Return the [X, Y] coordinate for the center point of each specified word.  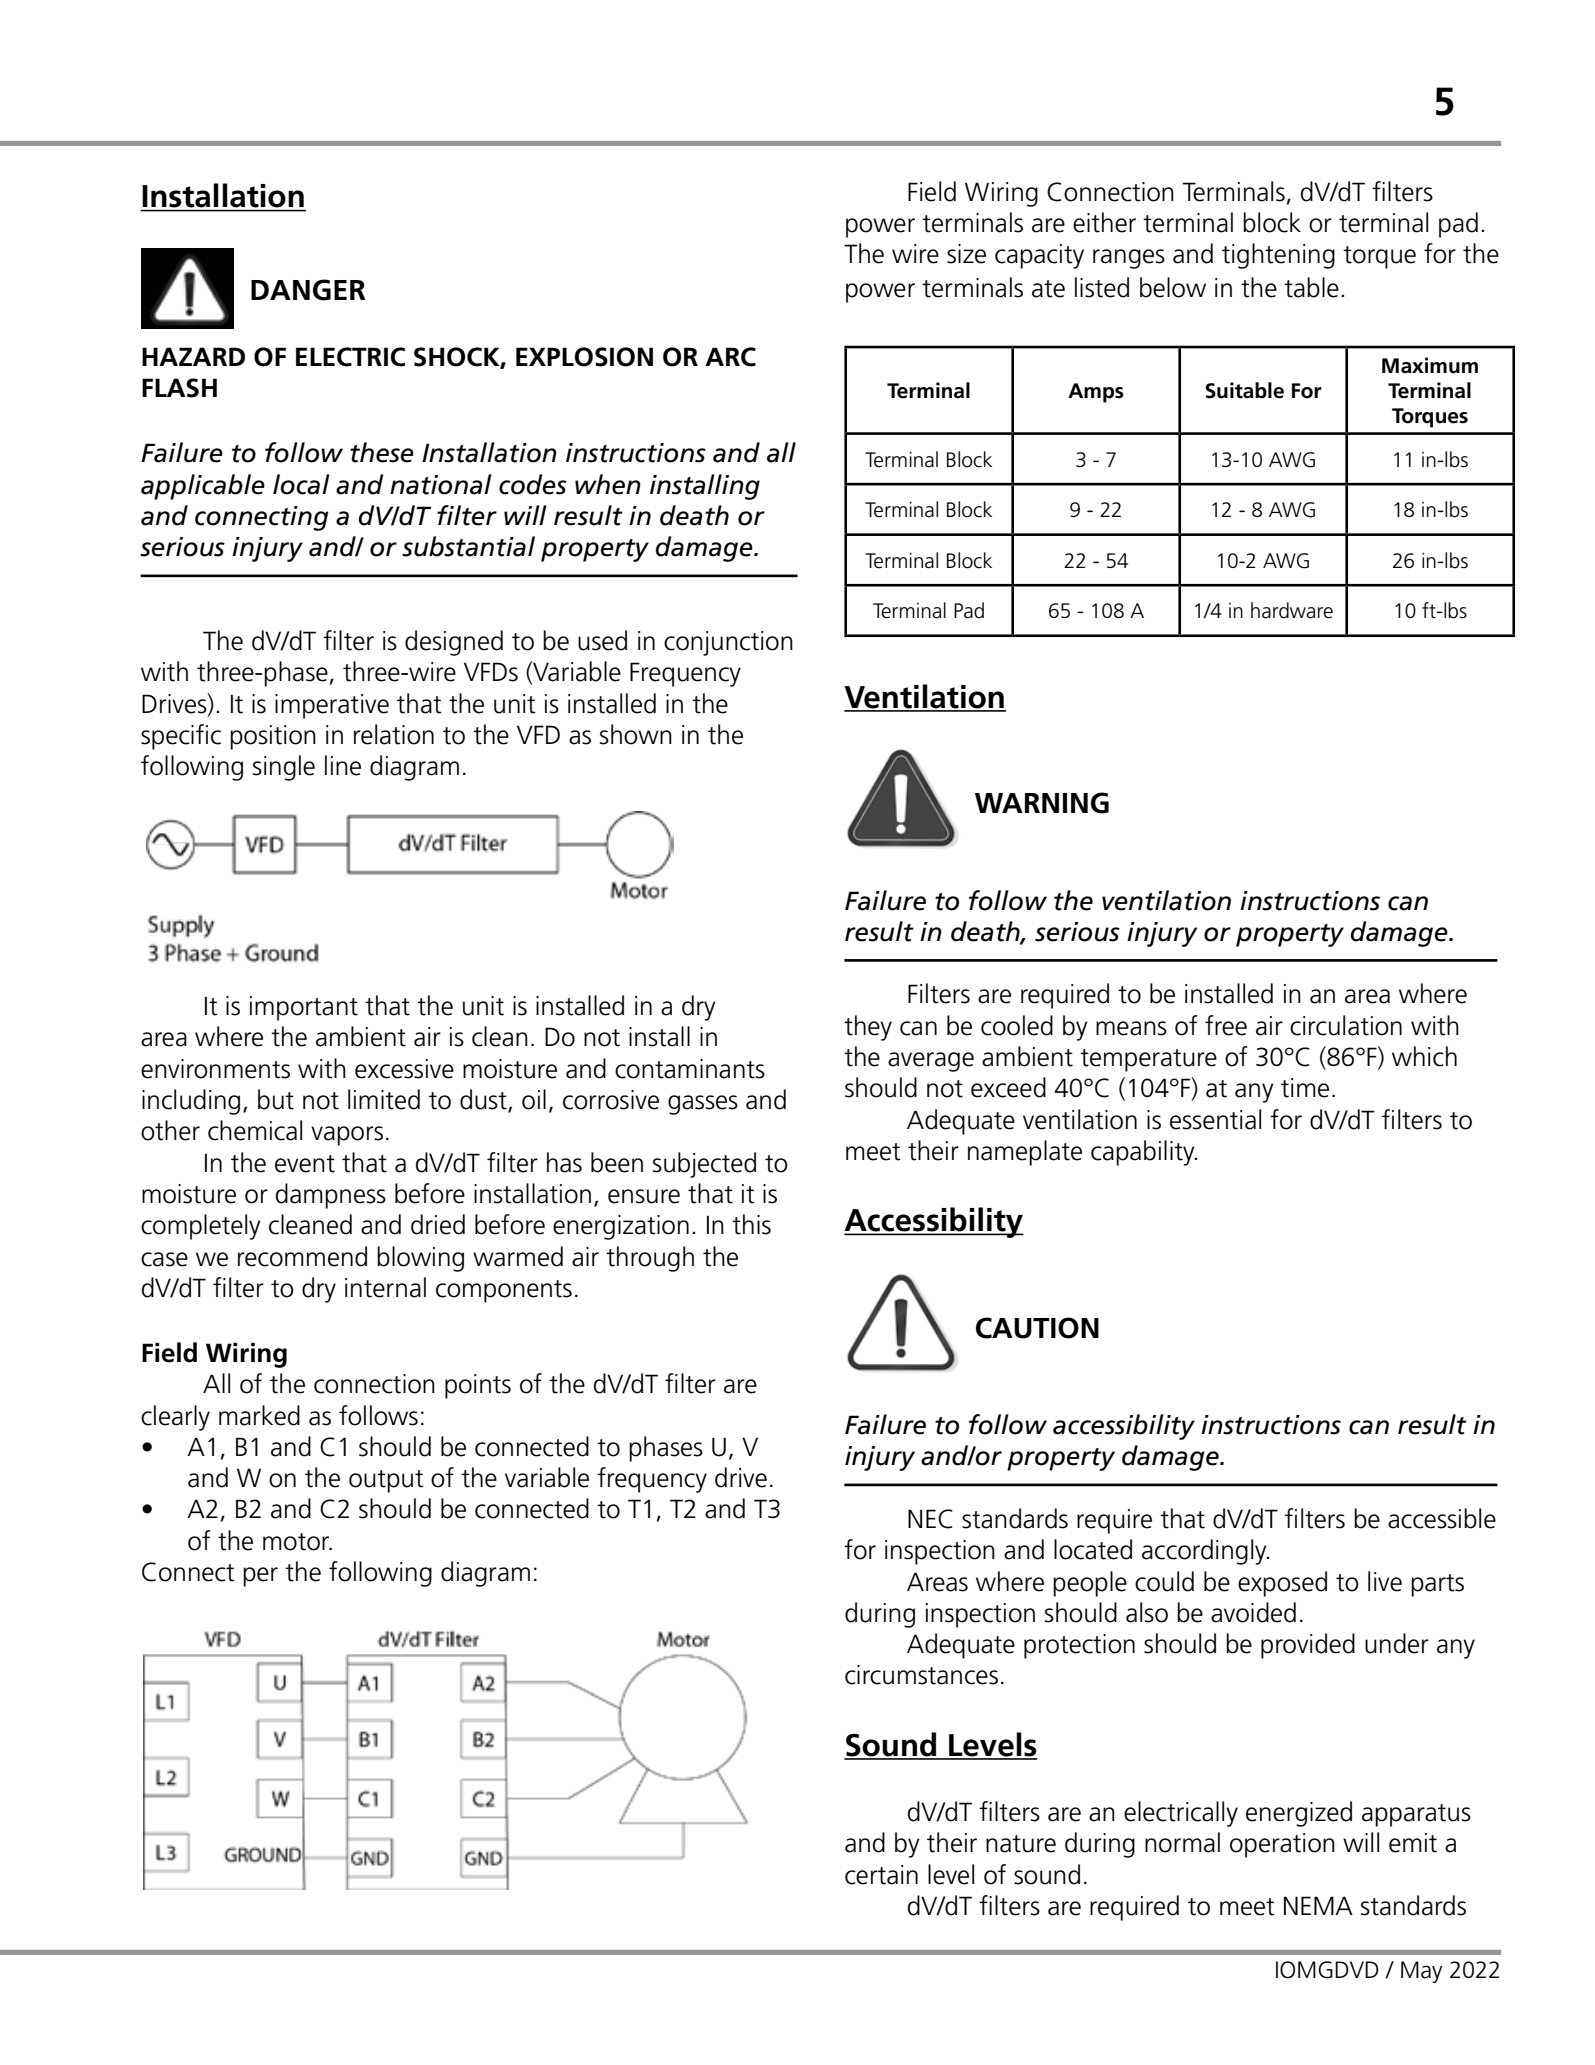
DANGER [308, 290]
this [751, 1224]
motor [297, 1542]
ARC [730, 357]
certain [881, 1875]
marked [259, 1415]
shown [636, 734]
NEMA [1318, 1905]
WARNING [1042, 803]
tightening [1278, 256]
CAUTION [1037, 1328]
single [284, 768]
